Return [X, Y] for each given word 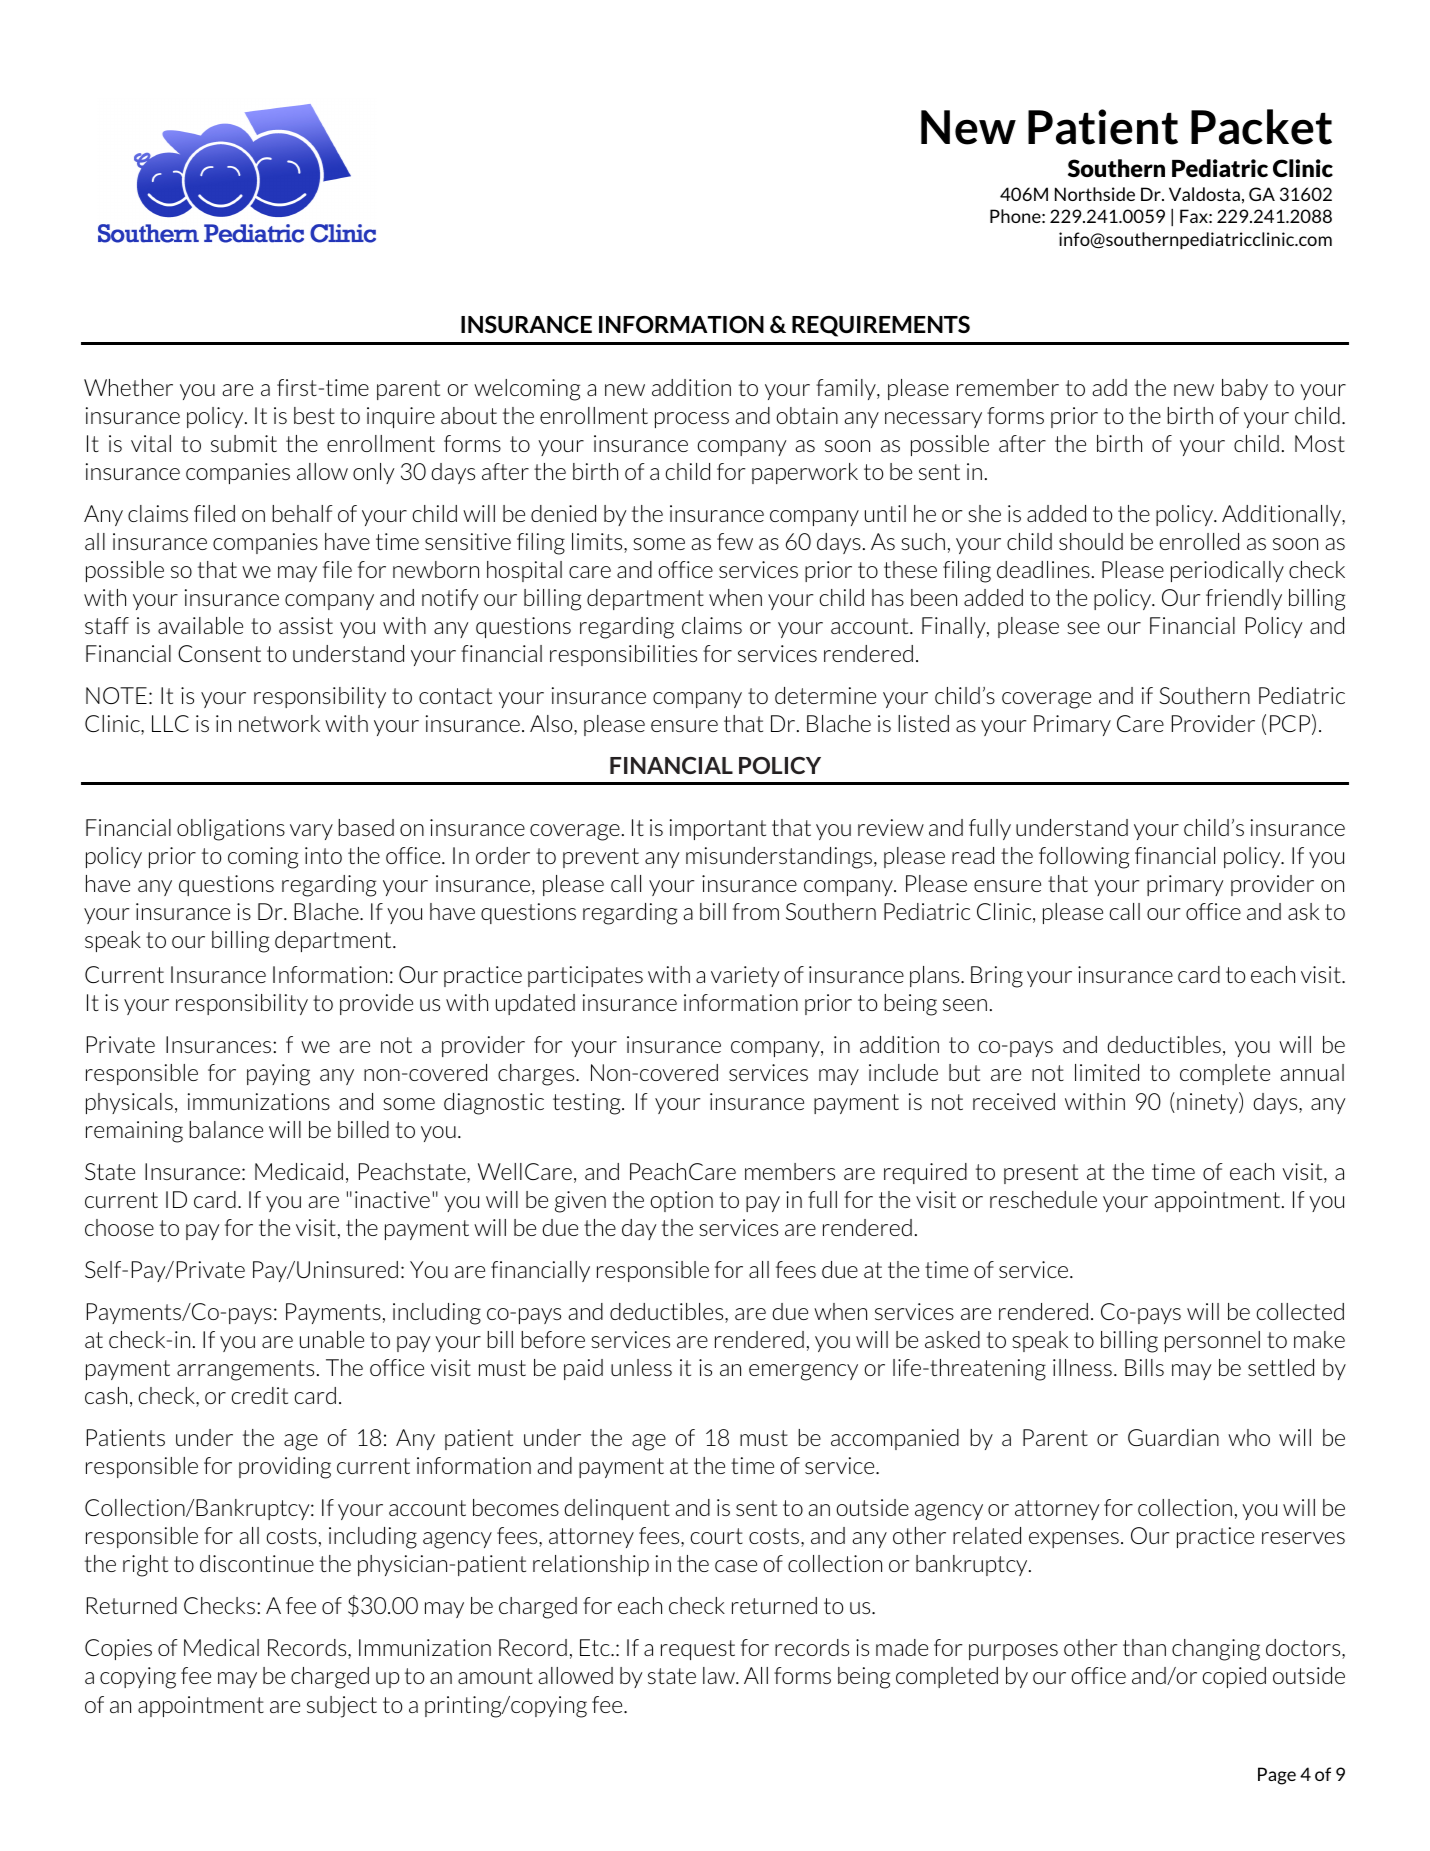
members [790, 1171]
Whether [128, 387]
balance [226, 1129]
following [1084, 858]
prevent [601, 858]
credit [260, 1395]
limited [1107, 1072]
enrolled [1199, 541]
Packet [1261, 127]
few [735, 541]
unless [641, 1367]
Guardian [1173, 1437]
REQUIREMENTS [881, 326]
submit [244, 443]
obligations [231, 830]
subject [342, 1707]
